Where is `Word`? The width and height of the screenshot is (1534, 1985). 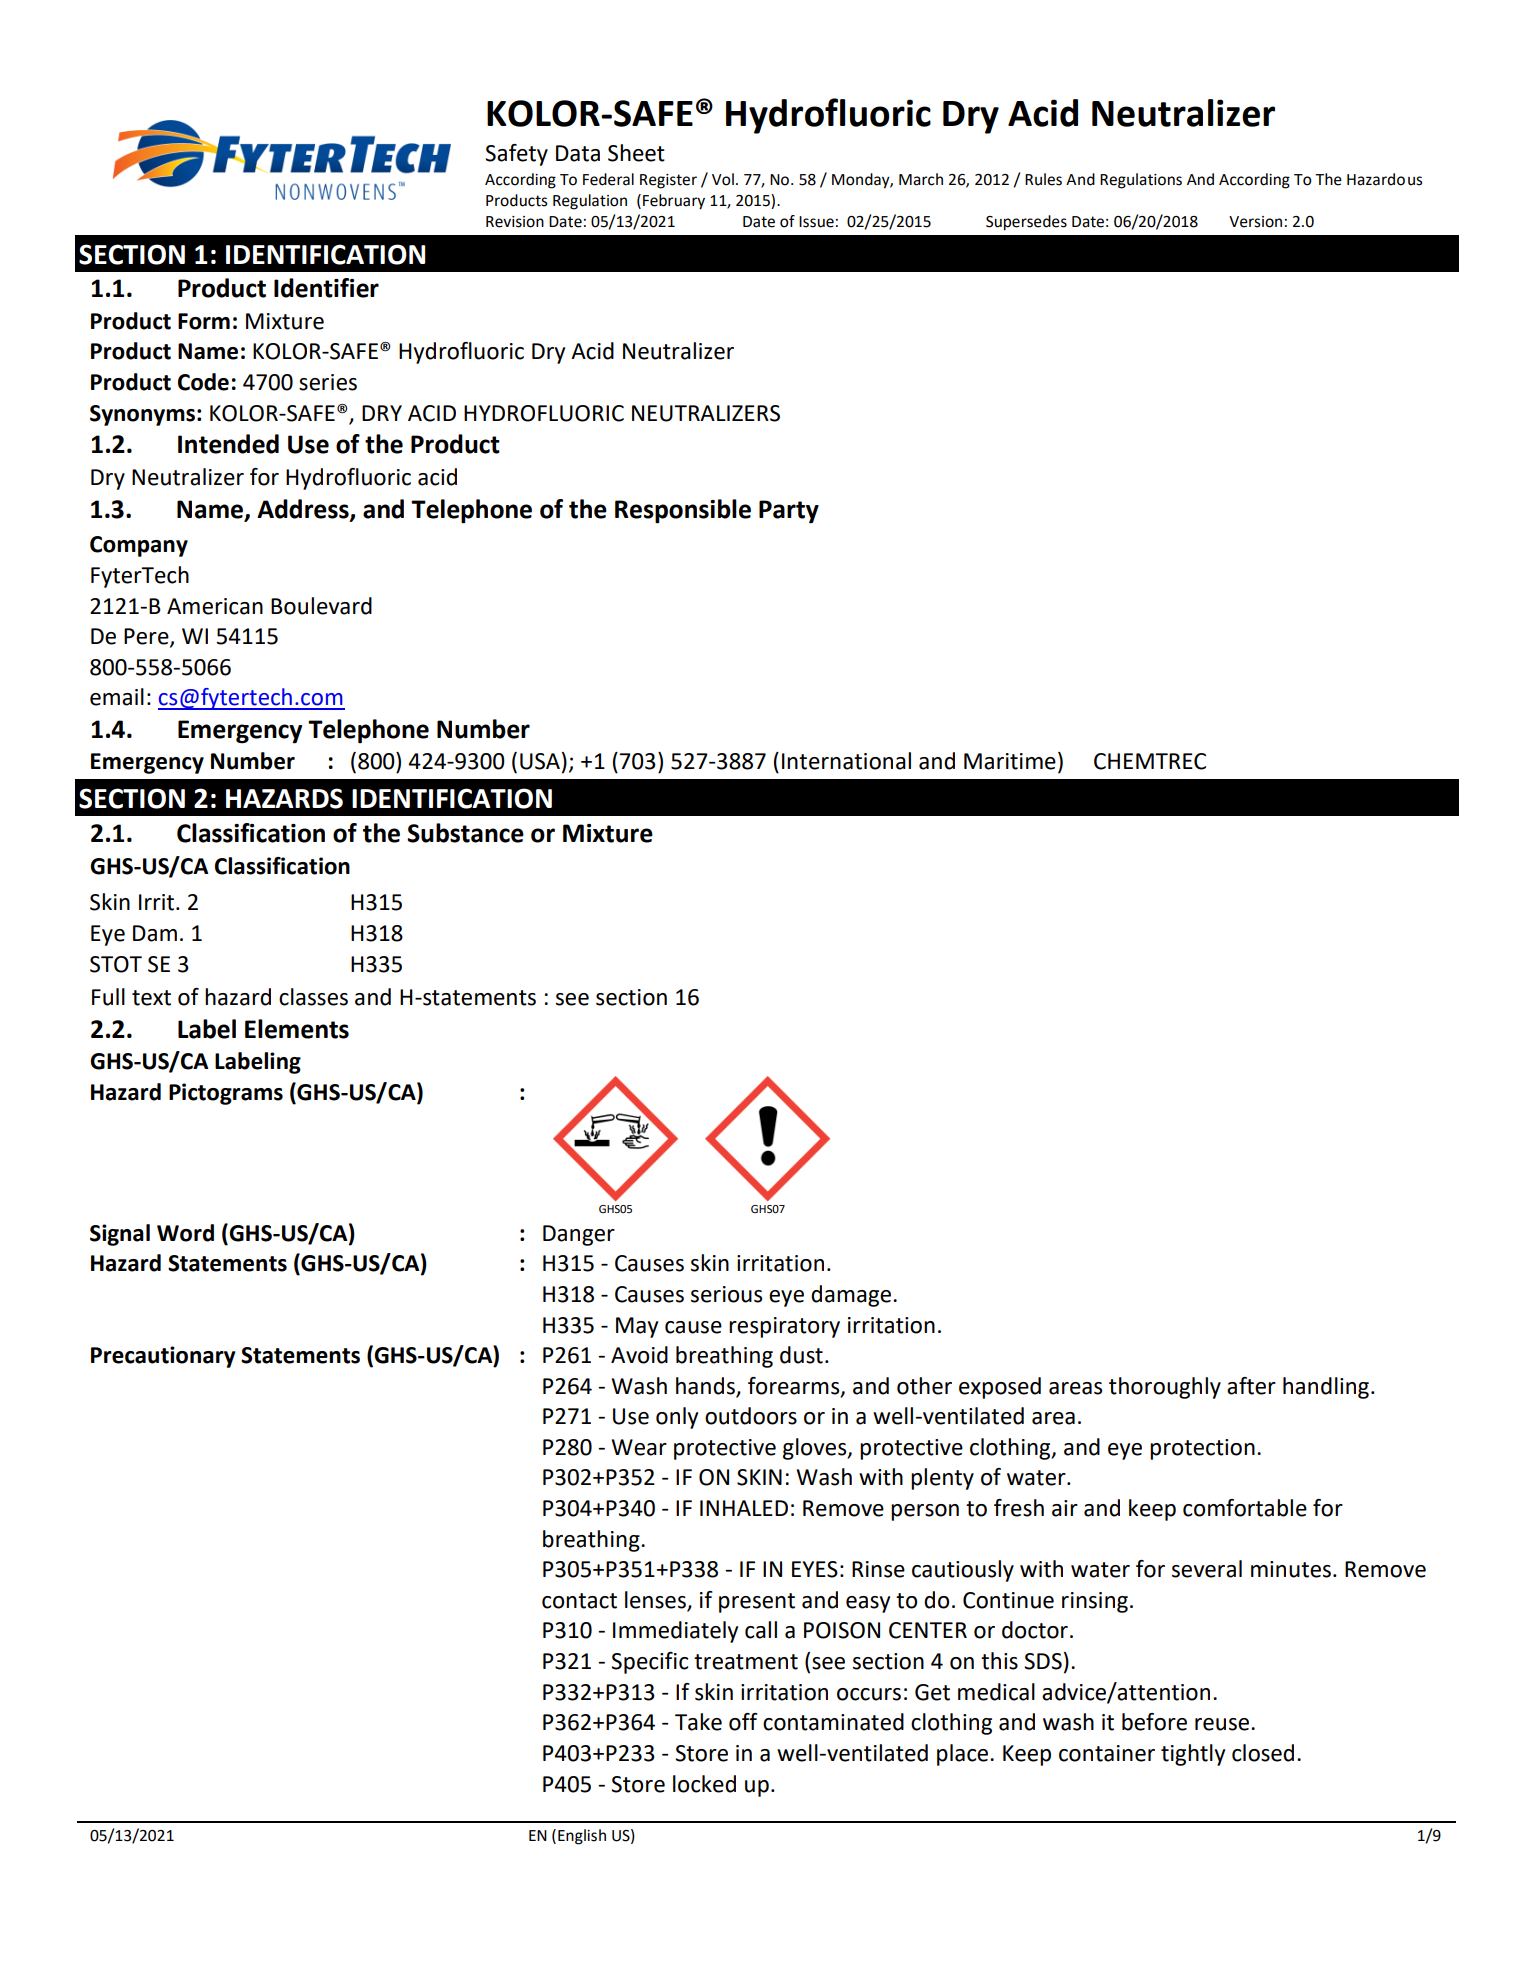 Word is located at coordinates (185, 1233).
